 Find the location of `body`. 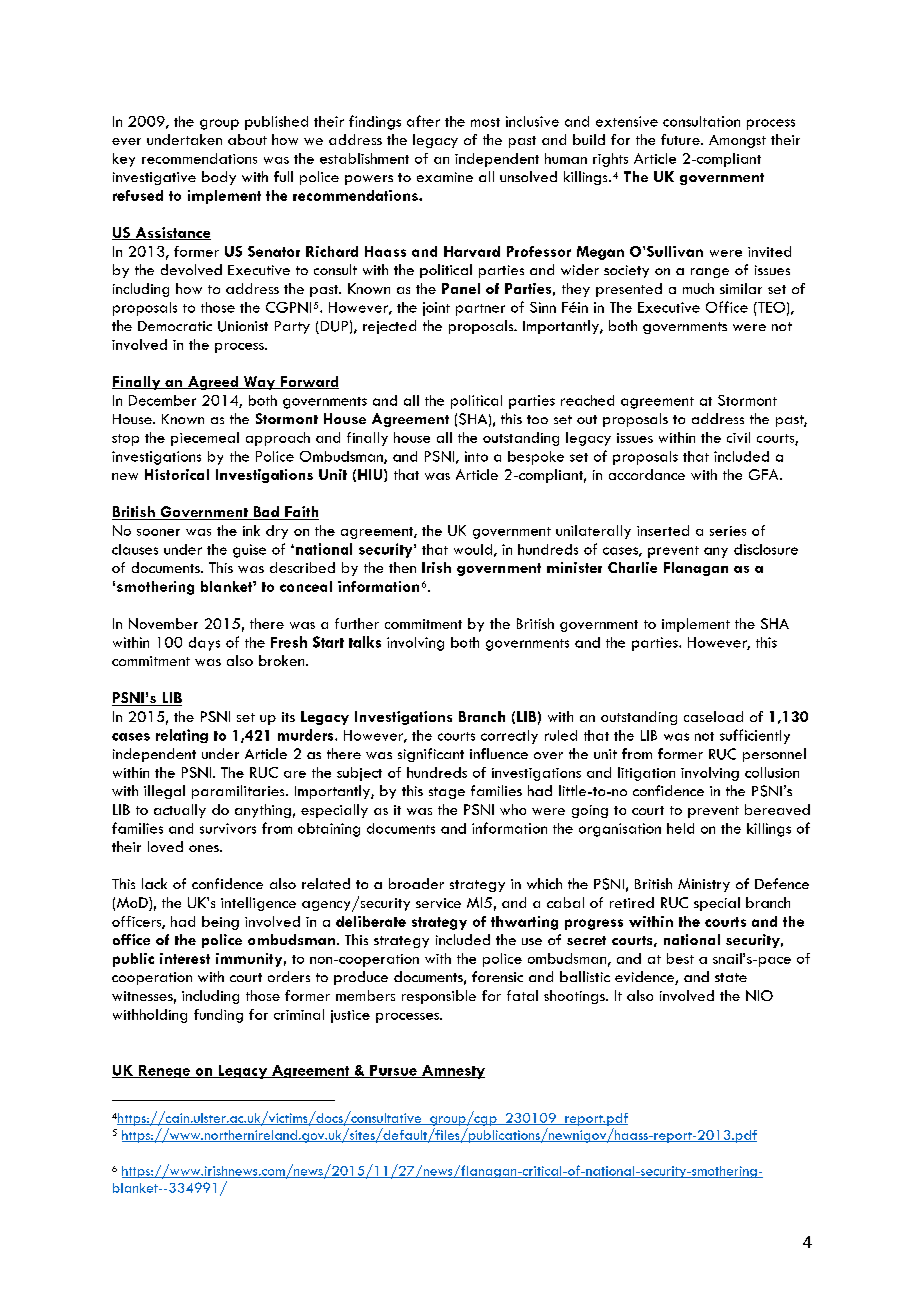

body is located at coordinates (219, 178).
